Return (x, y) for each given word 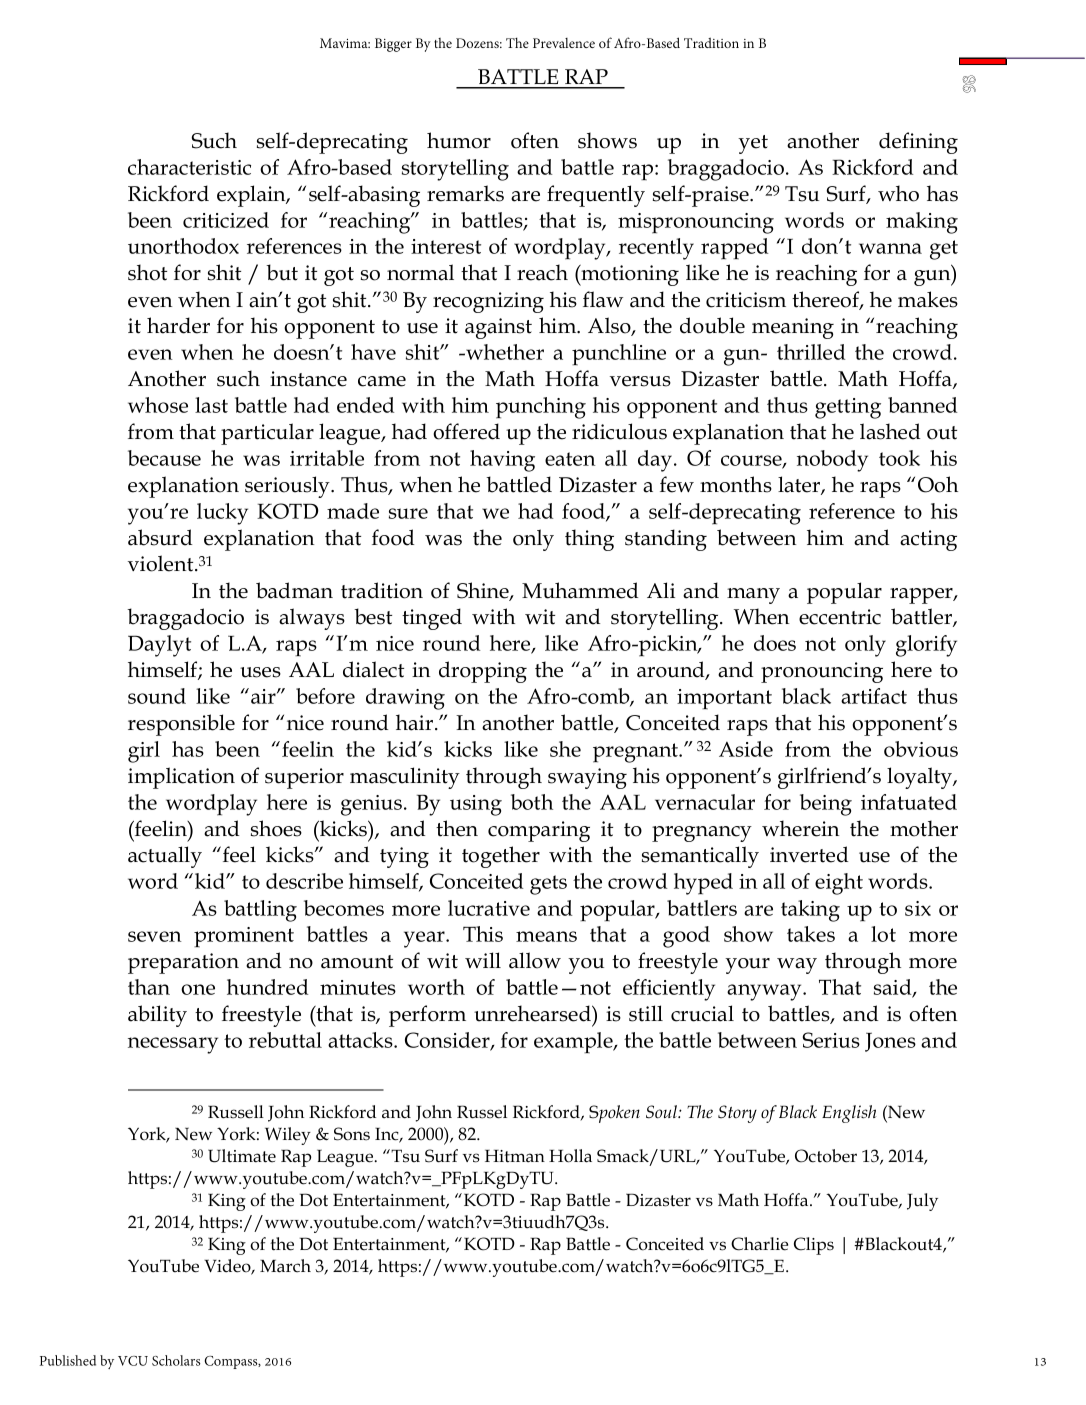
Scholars (176, 1360)
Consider (448, 1041)
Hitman (515, 1156)
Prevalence (564, 43)
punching (541, 408)
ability (157, 1016)
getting (848, 408)
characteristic (189, 167)
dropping (483, 672)
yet (753, 144)
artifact (874, 696)
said (894, 988)
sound (157, 696)
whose (158, 405)
